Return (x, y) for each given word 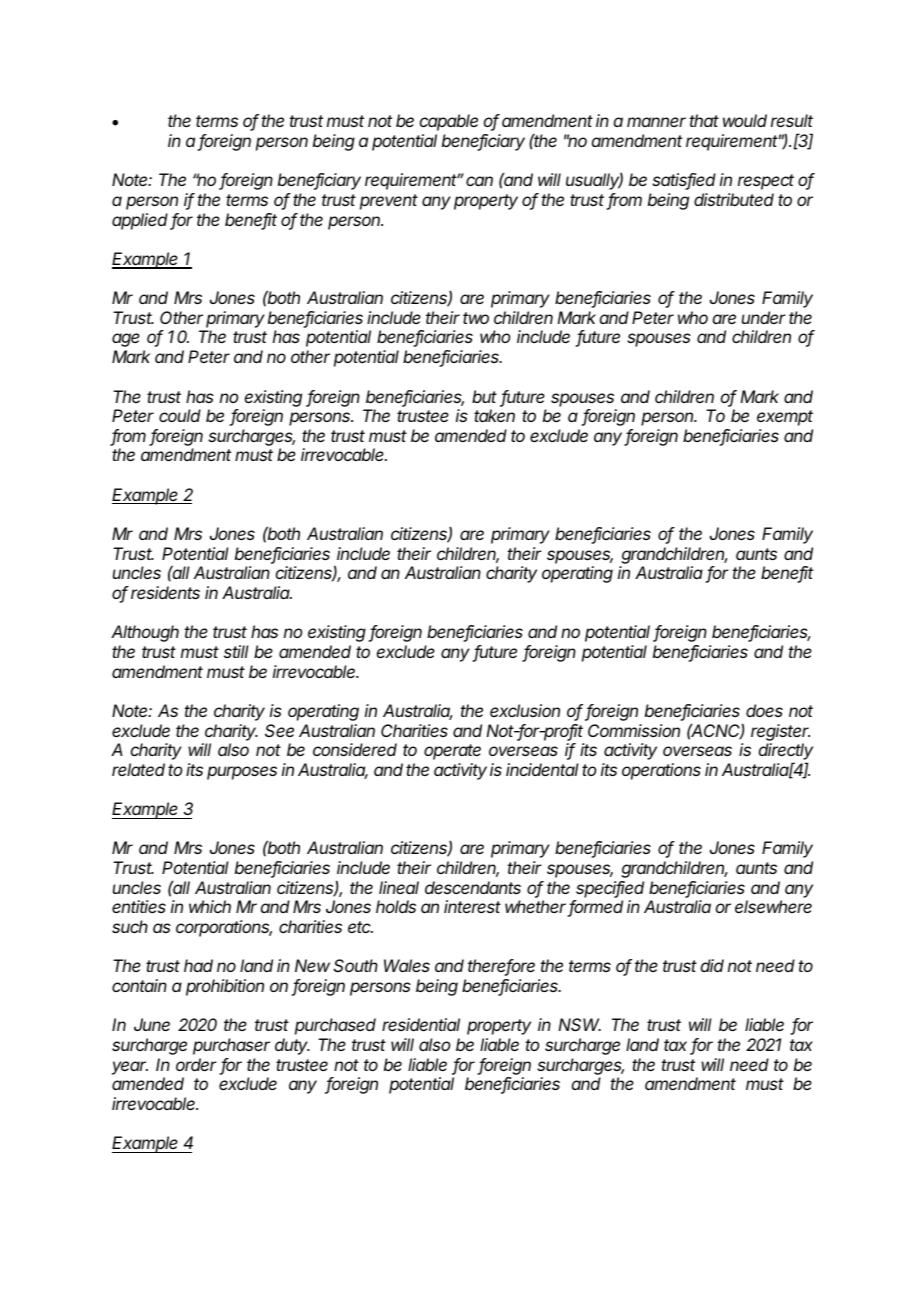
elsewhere (773, 906)
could (180, 415)
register (780, 732)
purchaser (231, 1046)
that (704, 120)
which (210, 906)
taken (494, 415)
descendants (473, 887)
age (126, 340)
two (476, 318)
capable (449, 122)
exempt (785, 418)
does (764, 710)
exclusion (525, 710)
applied (141, 221)
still (236, 651)
